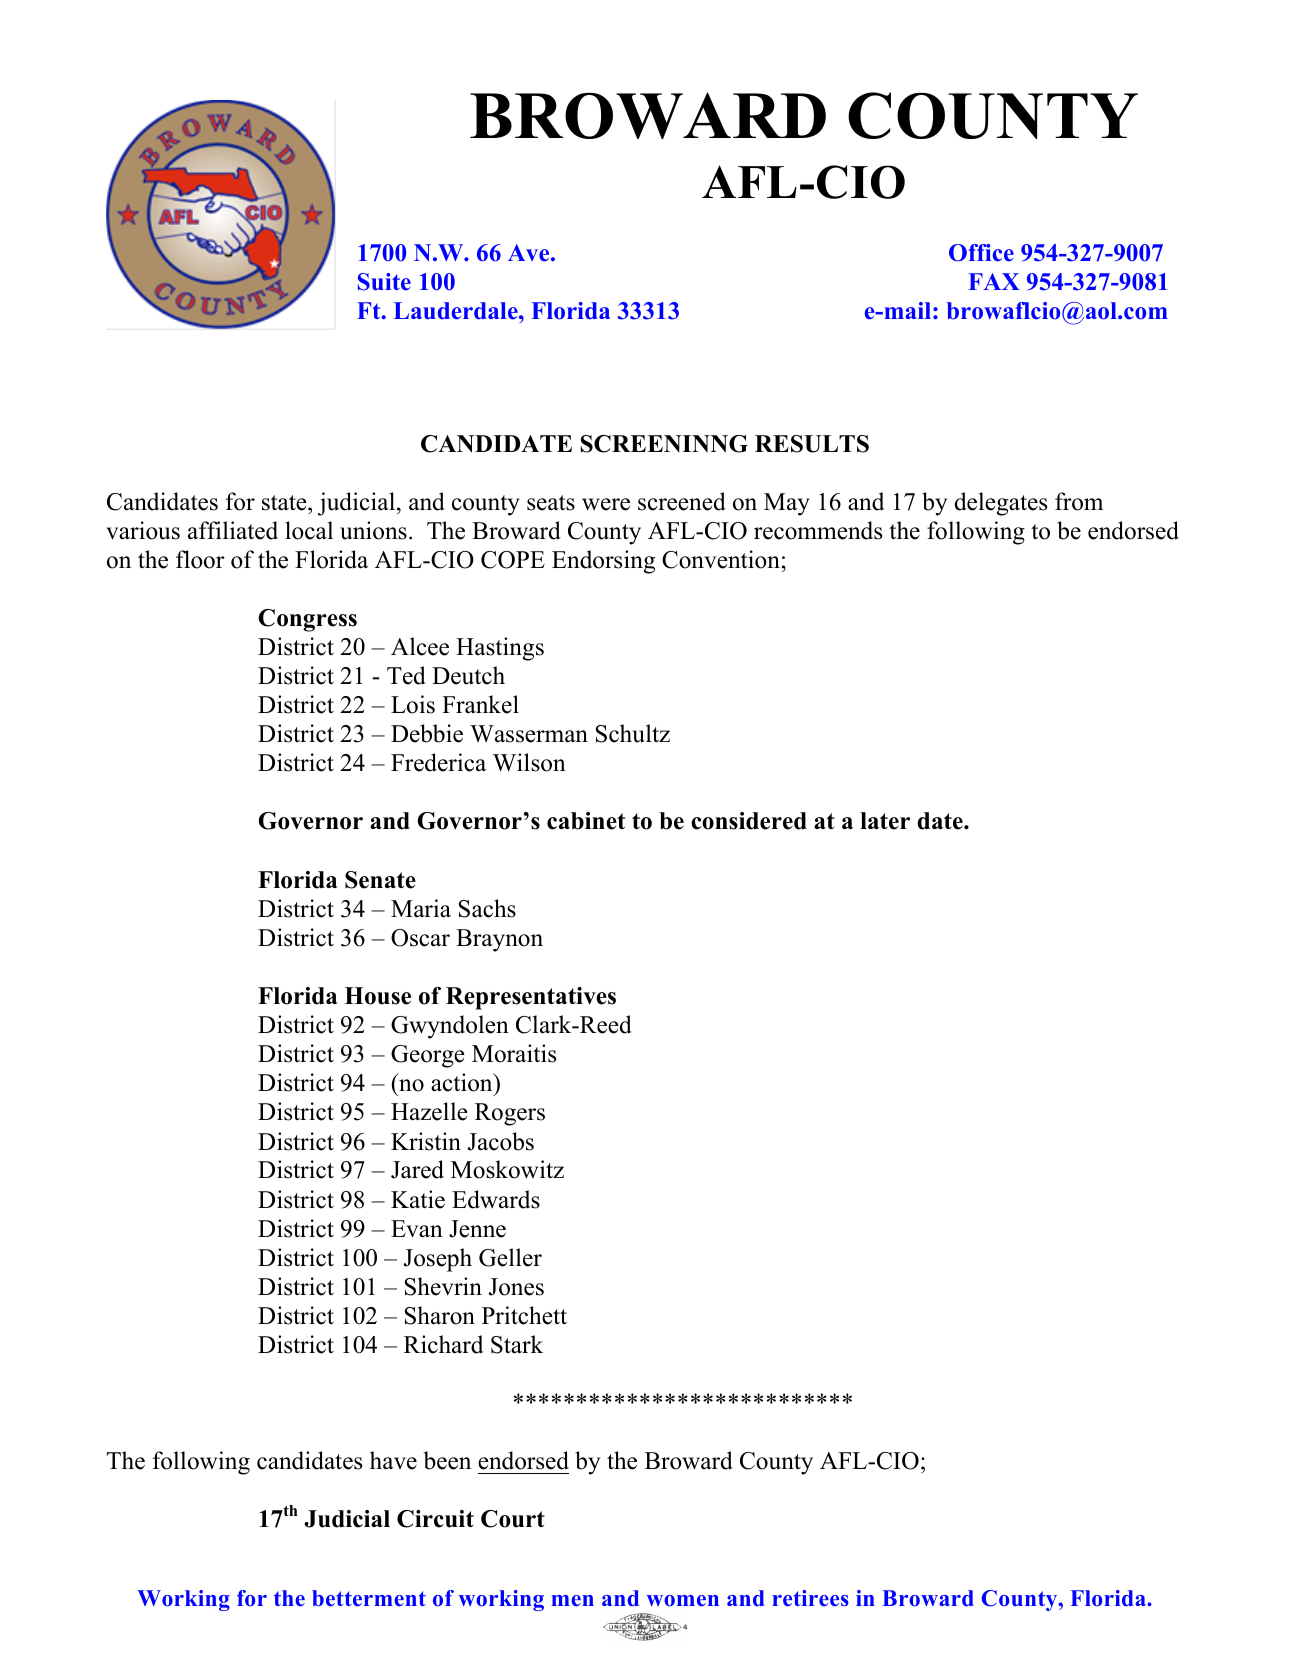 The width and height of the image is (1290, 1669). Describe the element at coordinates (633, 733) in the image. I see `Schultz` at that location.
